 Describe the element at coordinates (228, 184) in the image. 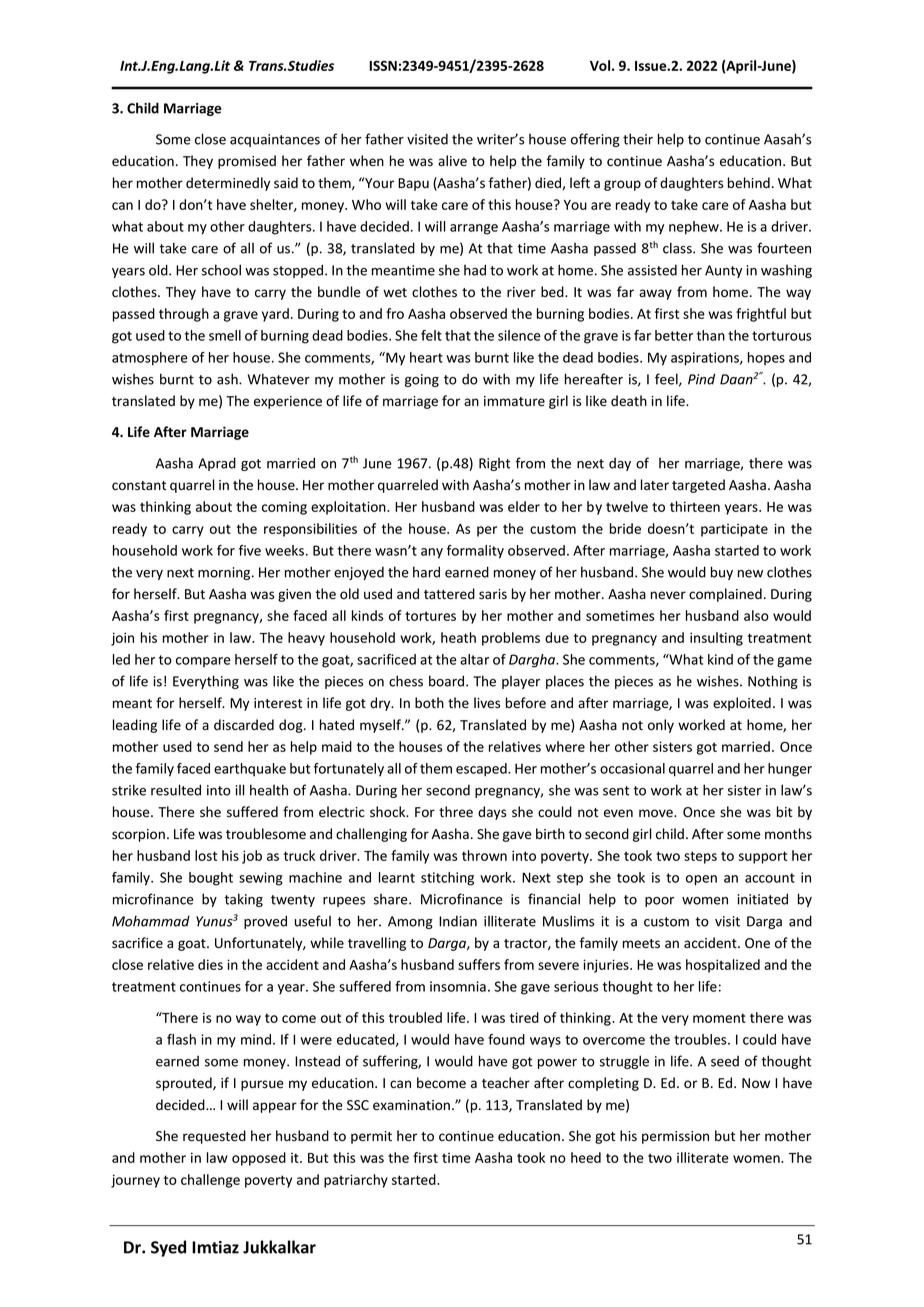

I see `determinedly` at that location.
